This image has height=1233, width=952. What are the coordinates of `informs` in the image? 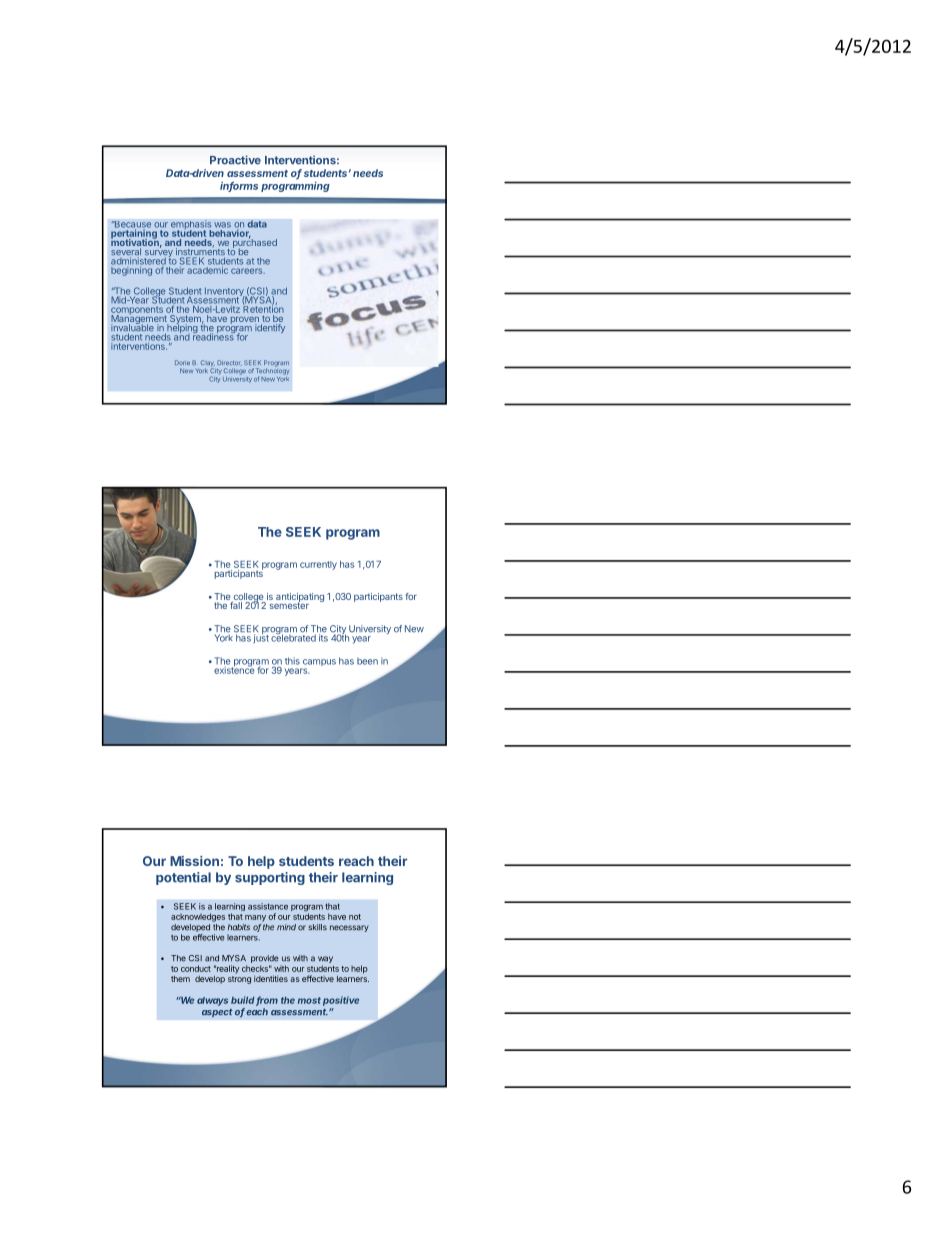 It's located at (239, 187).
